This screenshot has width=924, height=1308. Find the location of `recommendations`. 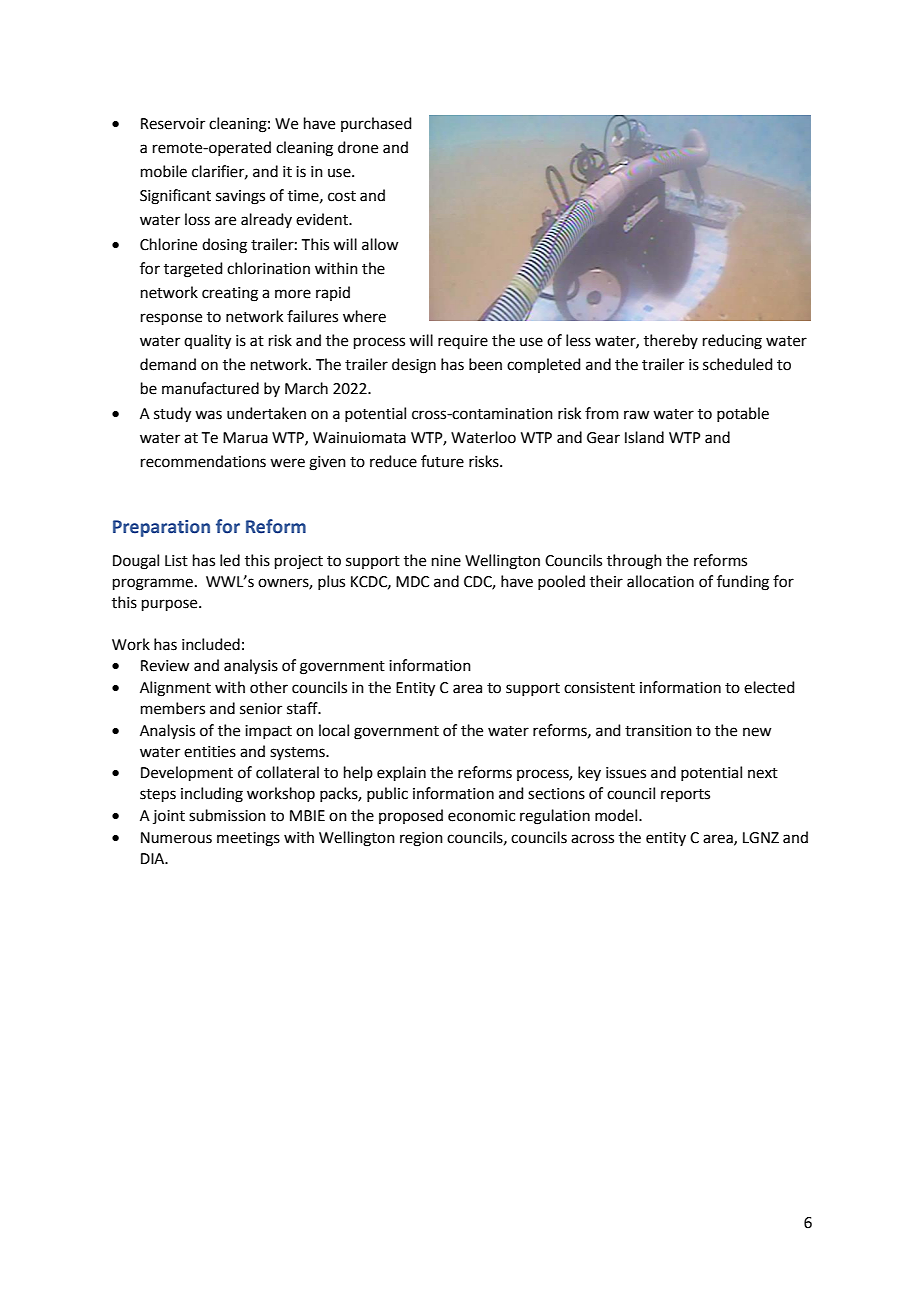

recommendations is located at coordinates (203, 461).
